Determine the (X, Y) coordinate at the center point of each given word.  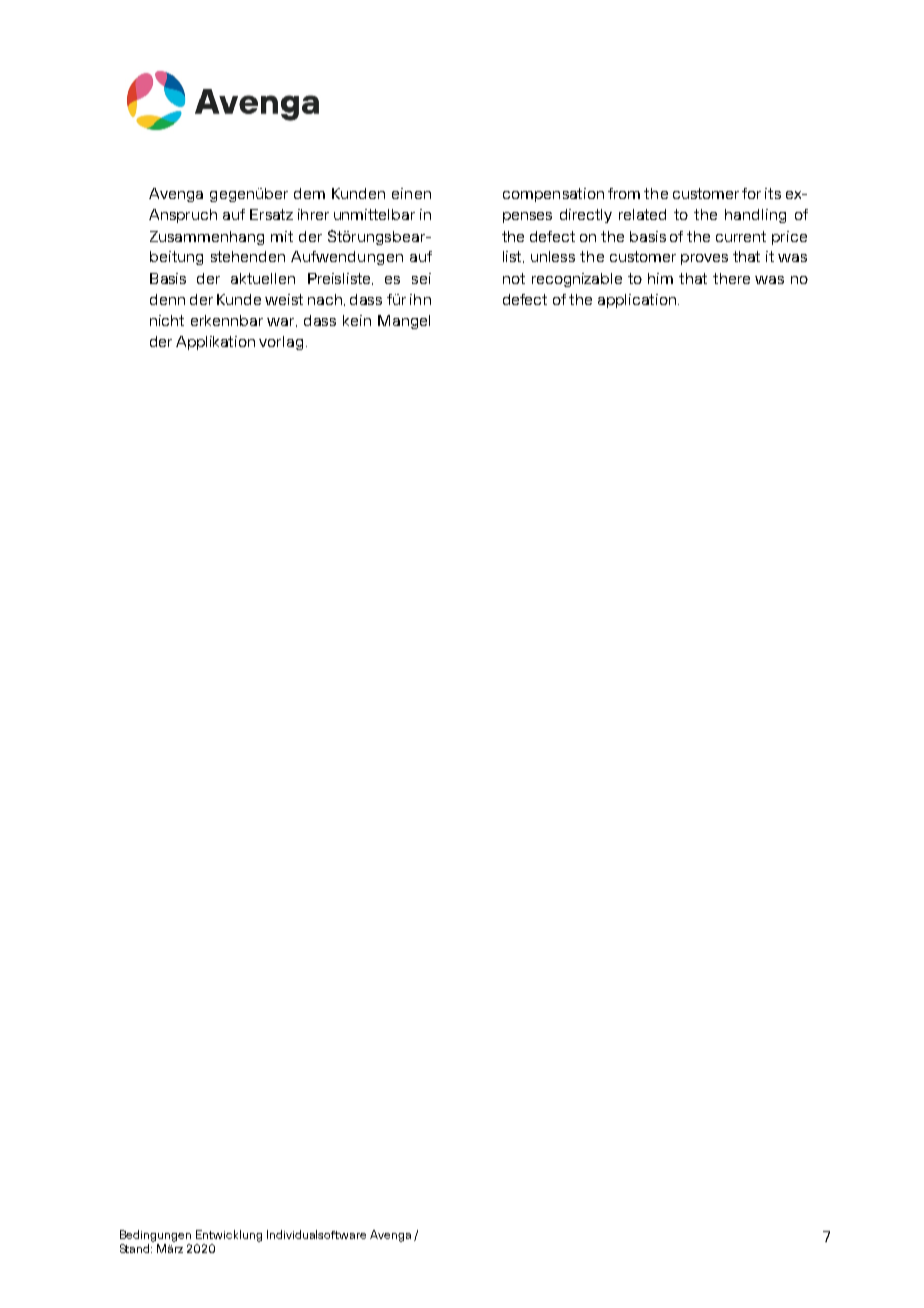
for (751, 193)
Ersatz (271, 214)
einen (411, 193)
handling (755, 216)
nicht (167, 320)
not (514, 278)
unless (553, 256)
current (741, 236)
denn (167, 299)
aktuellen (263, 278)
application (638, 301)
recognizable (577, 280)
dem (309, 193)
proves (704, 259)
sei (421, 278)
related (642, 214)
